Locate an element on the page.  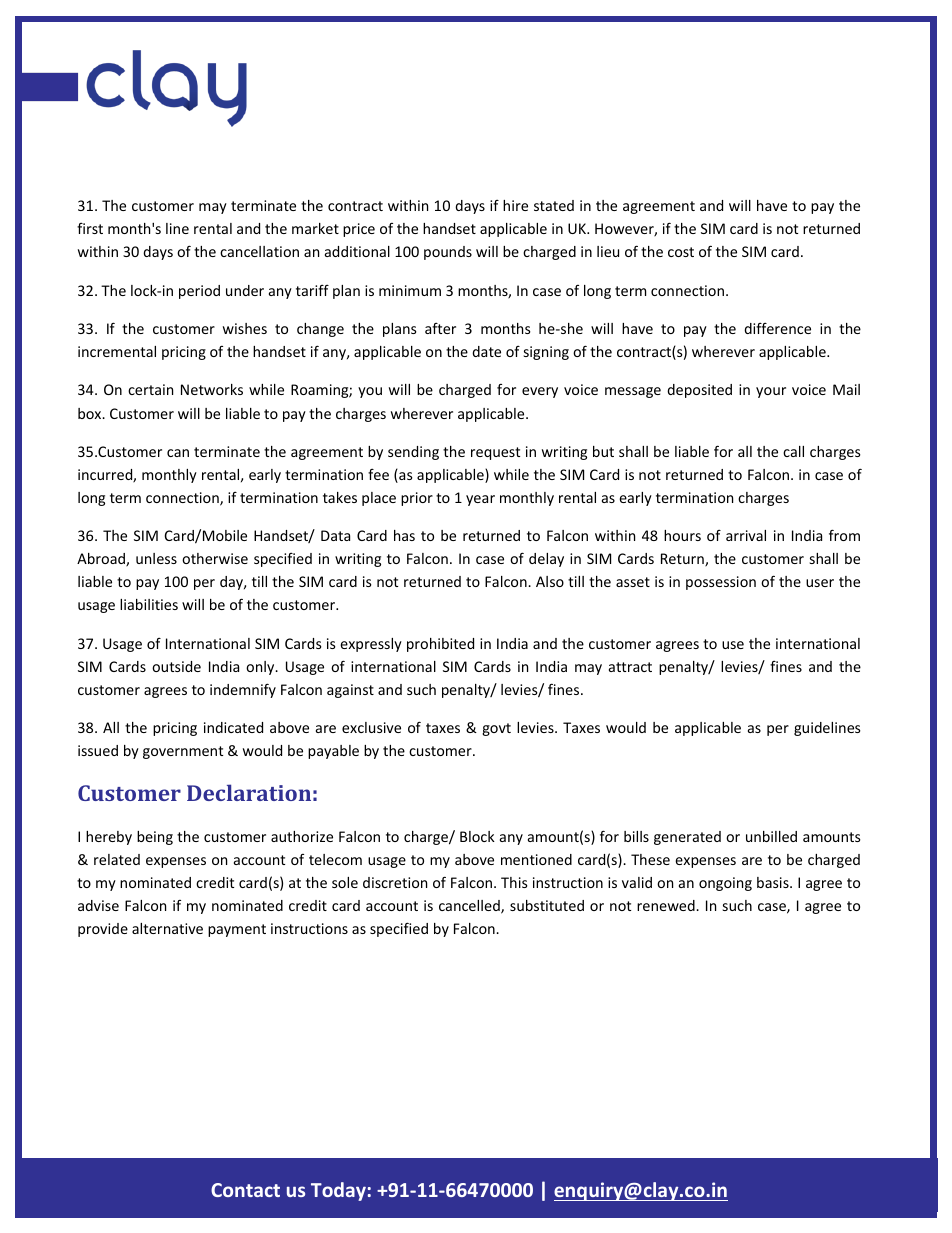
call is located at coordinates (793, 451).
